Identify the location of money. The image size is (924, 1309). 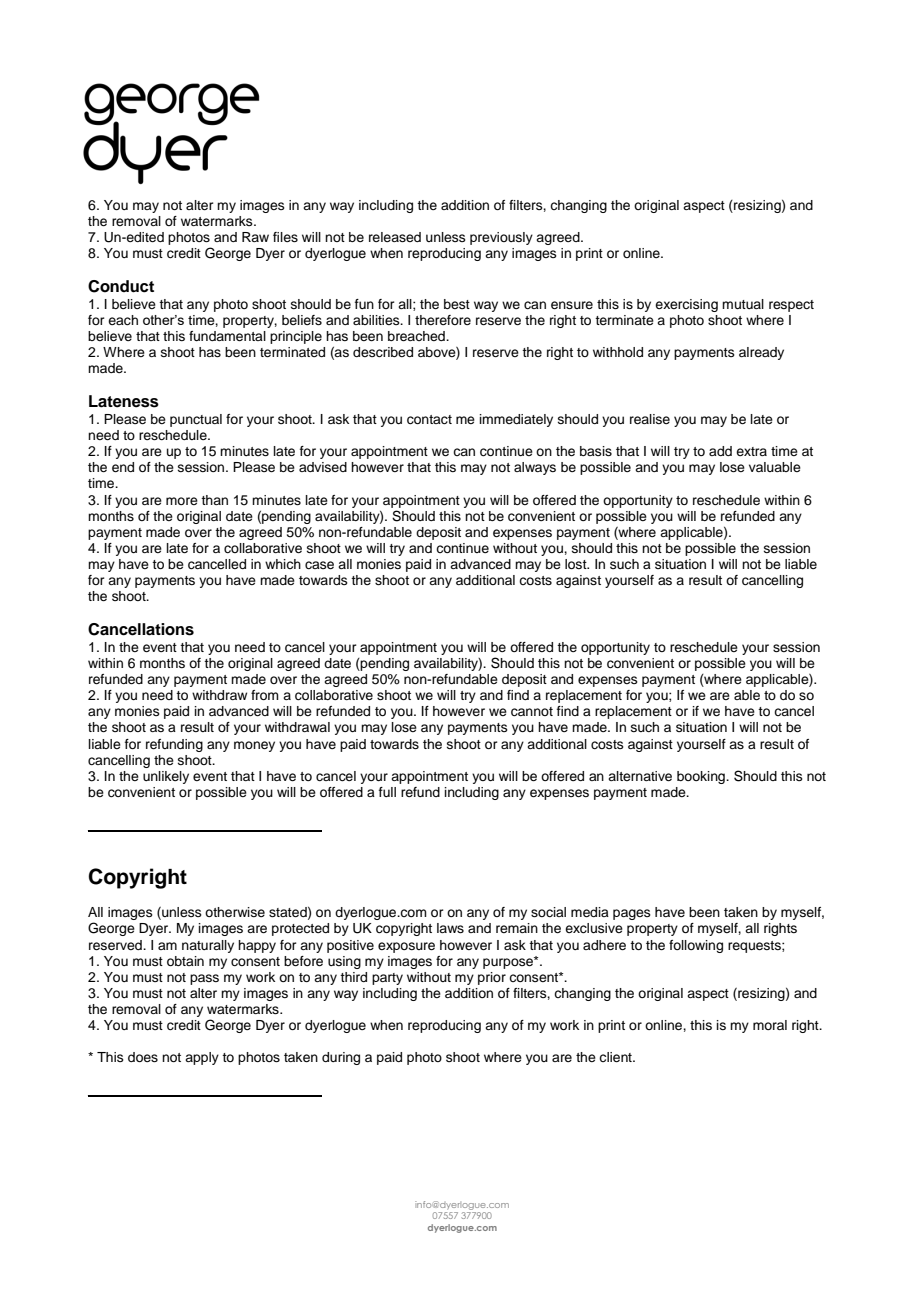
(254, 746).
